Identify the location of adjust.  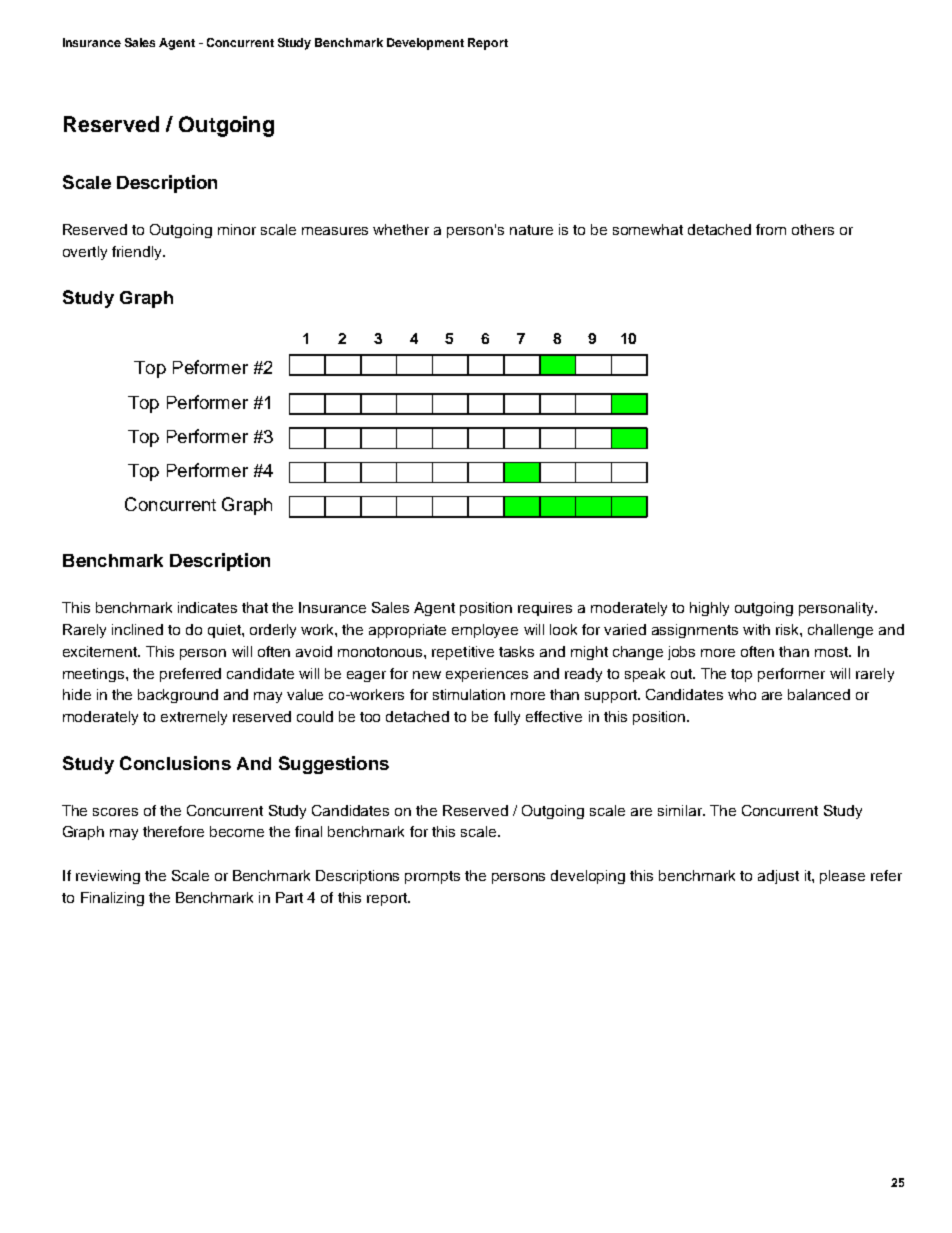
(778, 877).
